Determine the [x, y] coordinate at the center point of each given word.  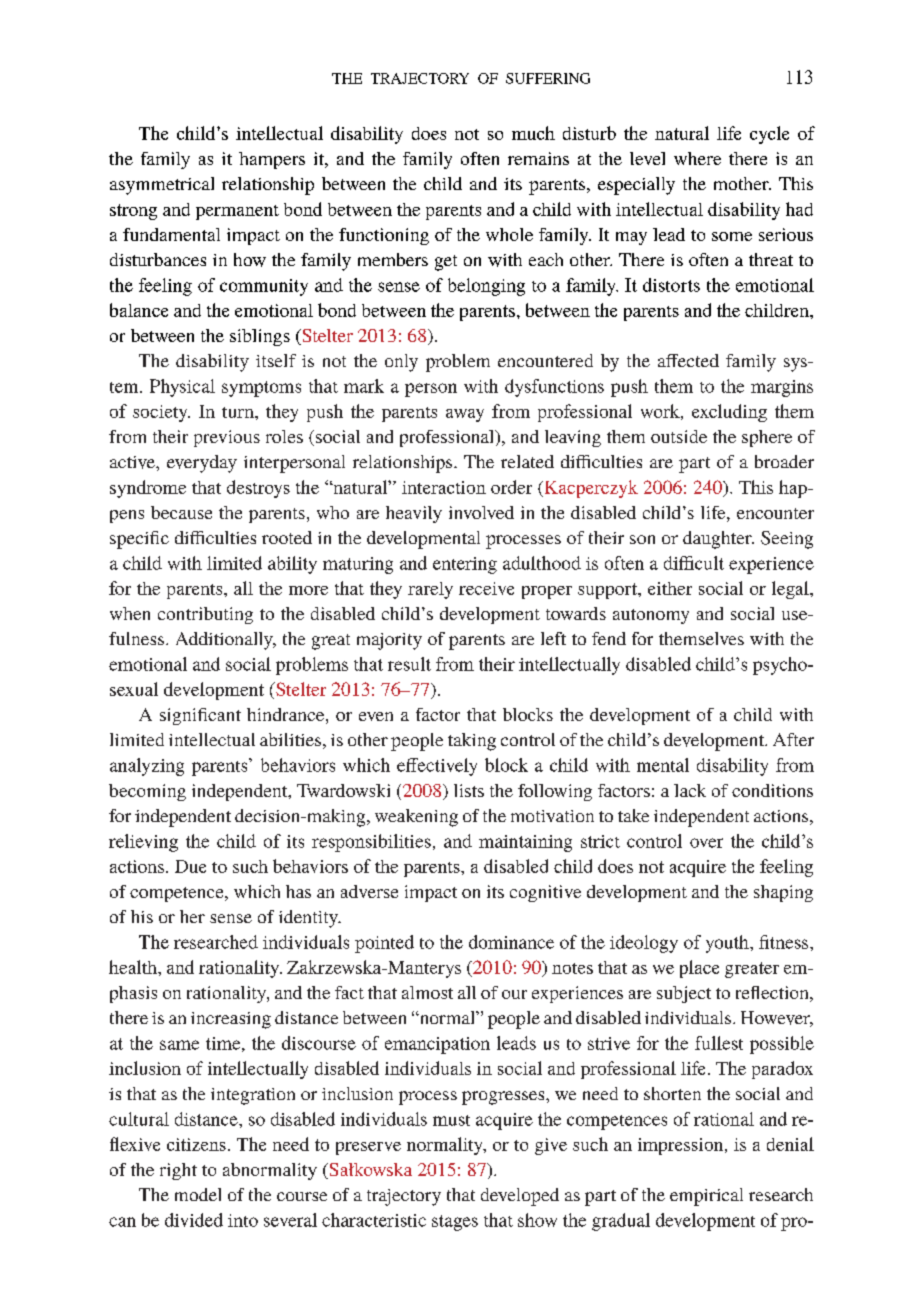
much [533, 133]
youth [728, 944]
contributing [205, 615]
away [465, 415]
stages [455, 1223]
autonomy [651, 616]
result [409, 664]
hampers [272, 160]
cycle [769, 135]
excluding [729, 413]
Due [190, 866]
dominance [511, 942]
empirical [706, 1197]
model [198, 1194]
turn [239, 412]
